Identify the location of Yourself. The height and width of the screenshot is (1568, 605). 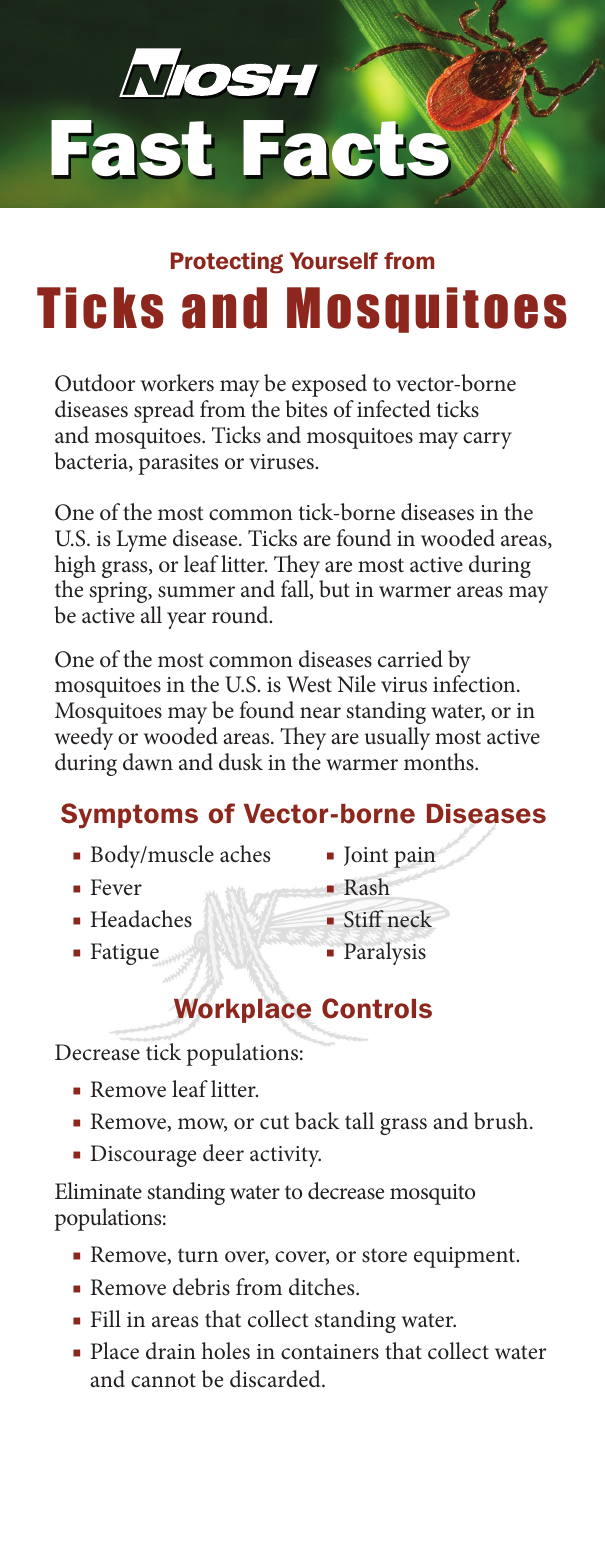
(334, 261).
